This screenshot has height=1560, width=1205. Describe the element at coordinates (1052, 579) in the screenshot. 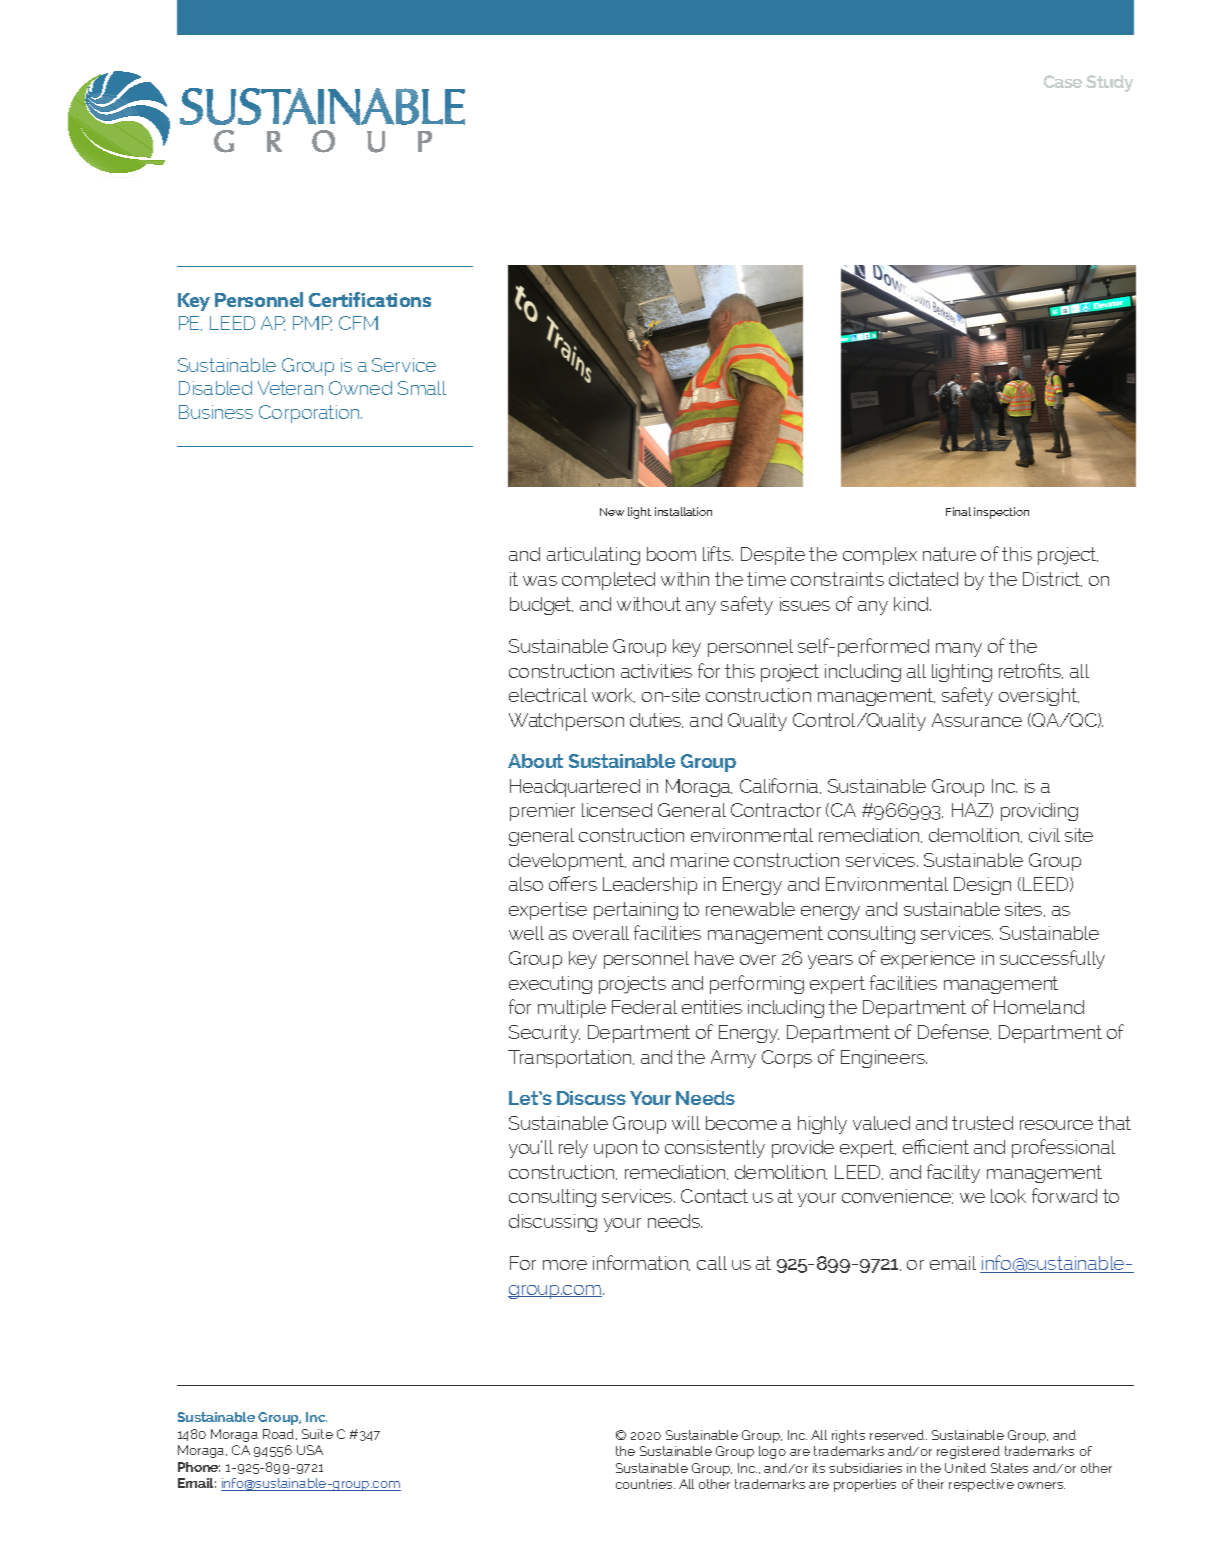

I see `District` at that location.
